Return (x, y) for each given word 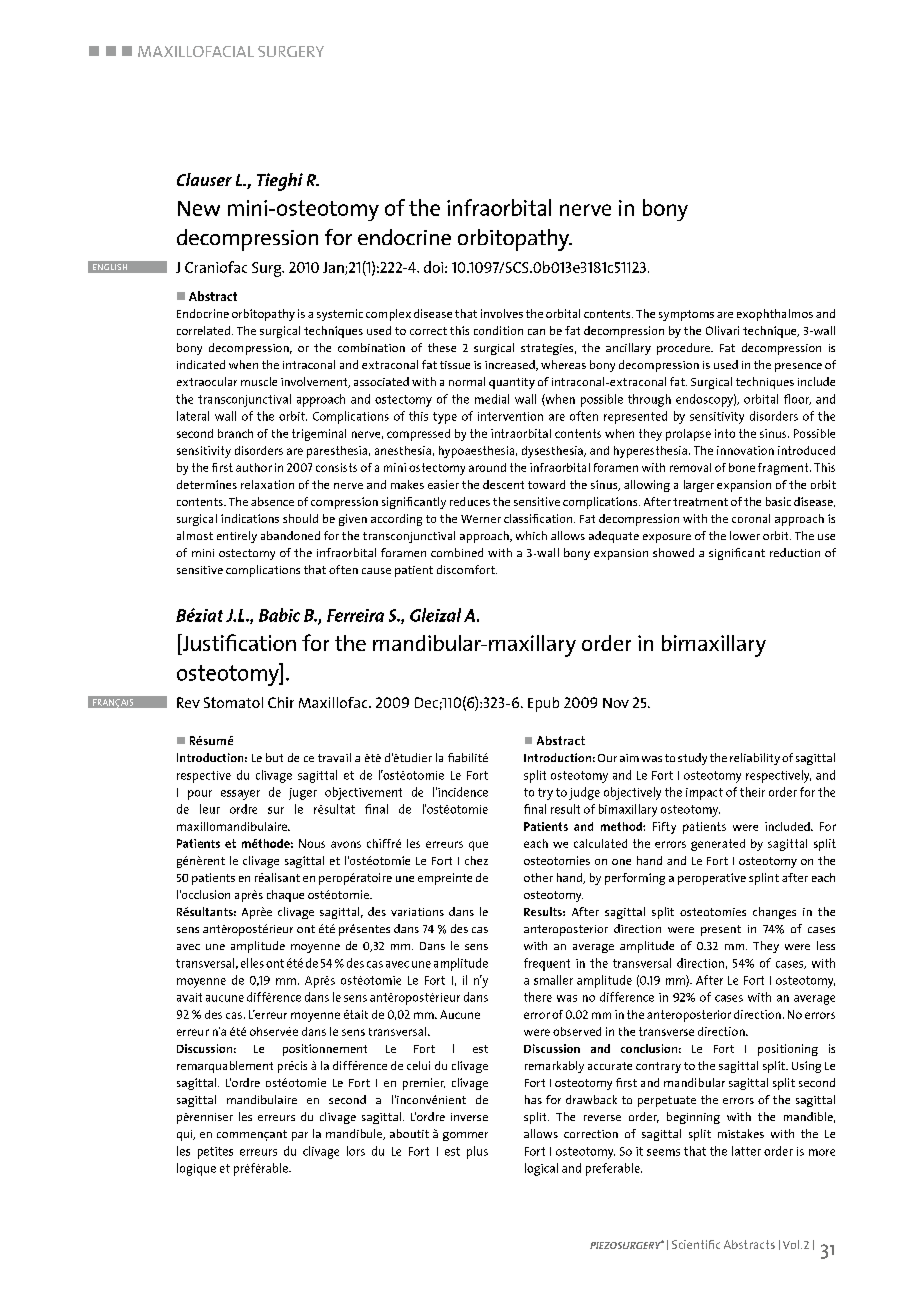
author (254, 467)
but (274, 757)
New (199, 208)
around (487, 467)
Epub (543, 704)
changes (774, 913)
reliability (755, 759)
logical (541, 1169)
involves (502, 313)
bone (742, 467)
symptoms (686, 315)
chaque (285, 896)
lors (356, 1151)
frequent (547, 964)
